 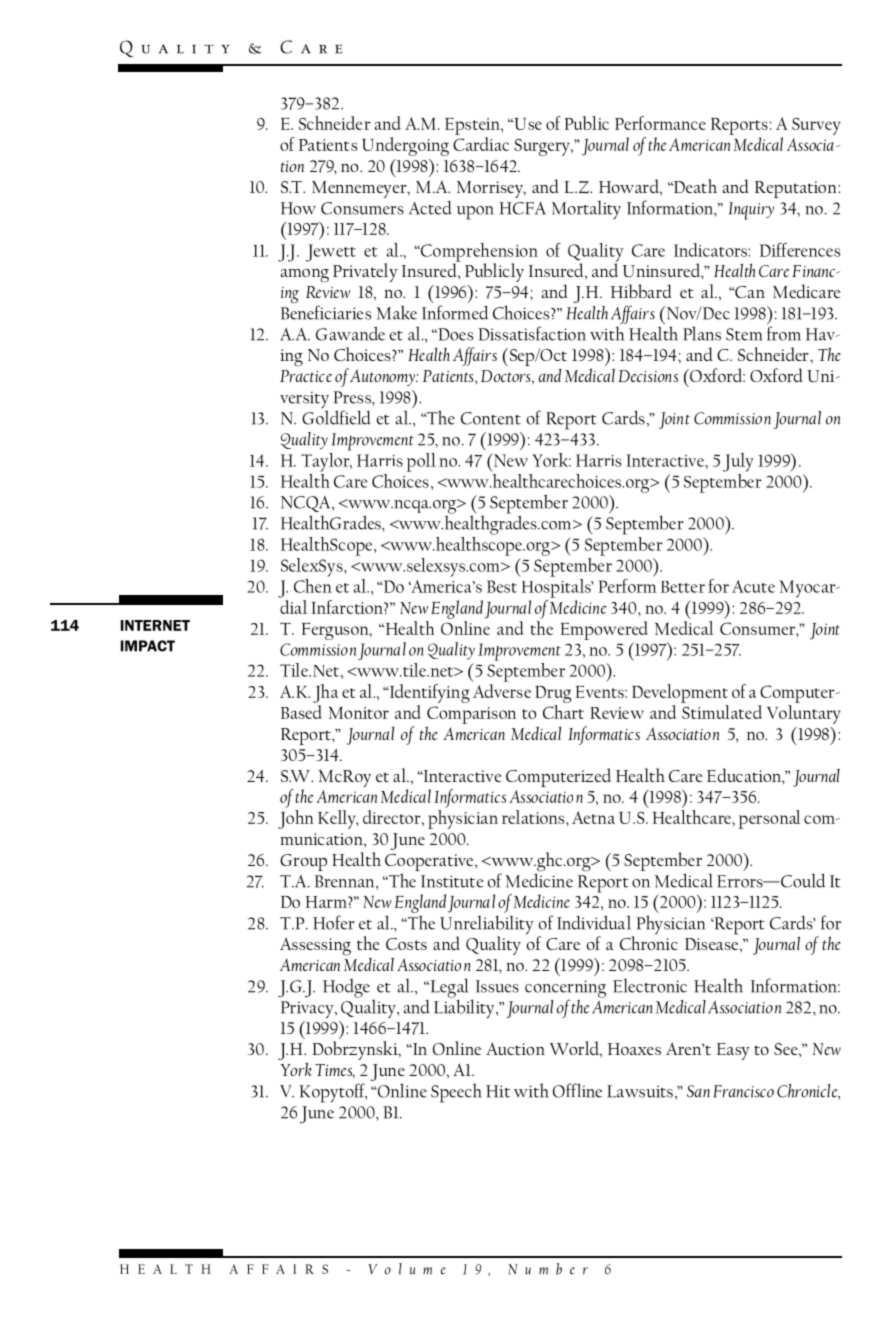 I want to click on Acute, so click(x=753, y=586).
